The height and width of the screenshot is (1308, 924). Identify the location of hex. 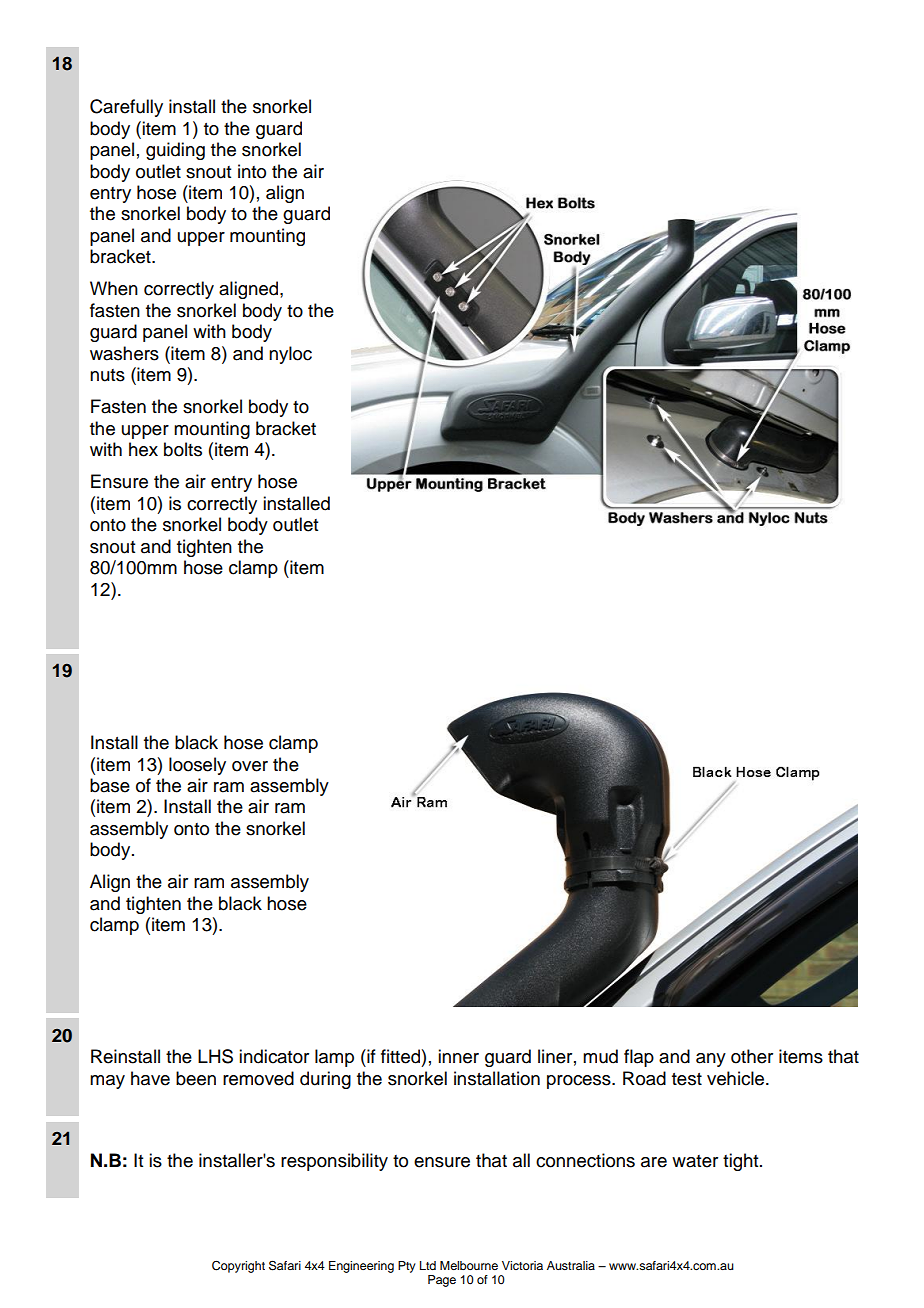
(143, 449).
